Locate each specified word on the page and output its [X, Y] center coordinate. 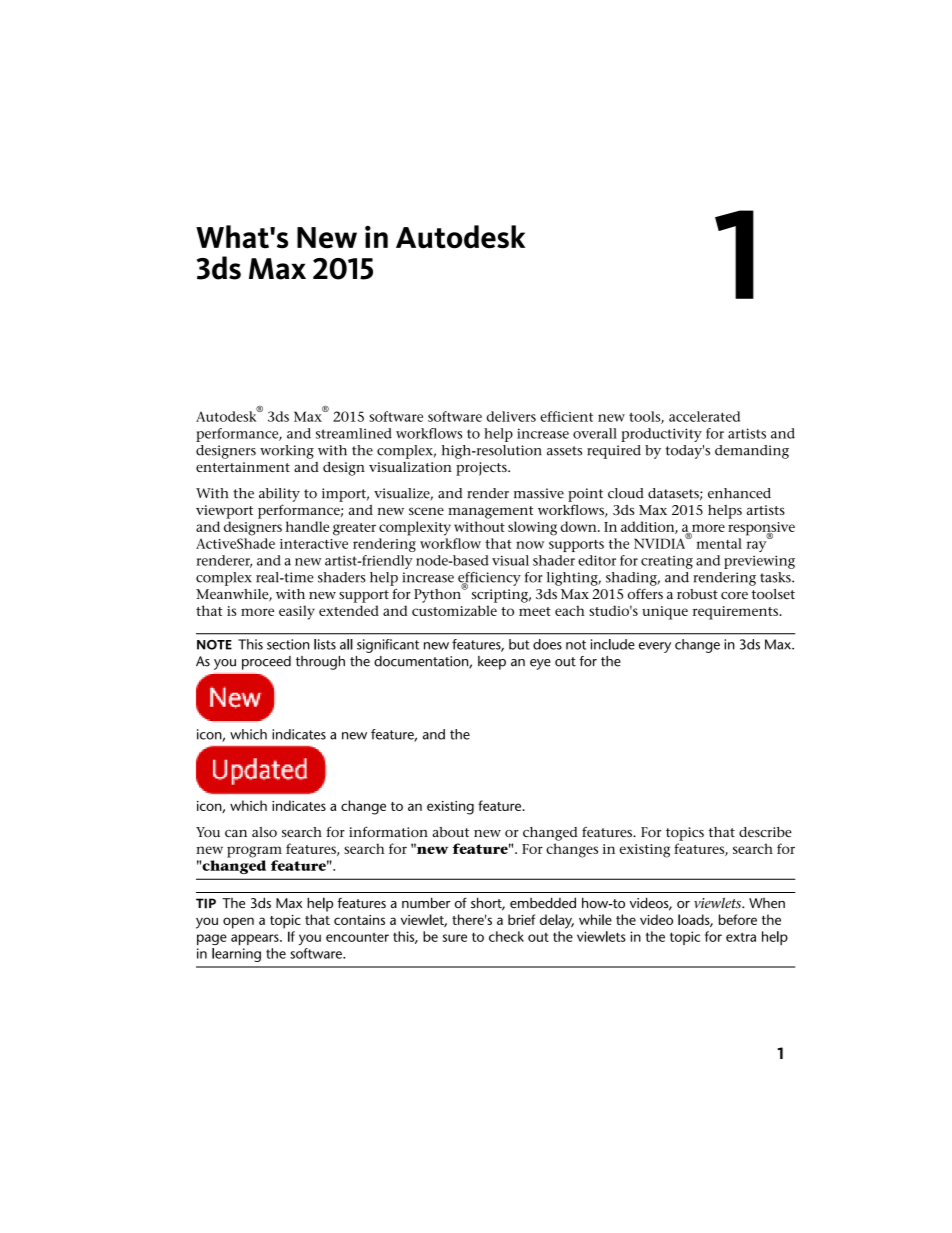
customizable [454, 610]
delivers [511, 416]
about [450, 832]
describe [765, 832]
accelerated [704, 416]
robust [697, 594]
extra [741, 937]
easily [297, 612]
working [287, 452]
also [264, 832]
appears [256, 939]
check [506, 936]
